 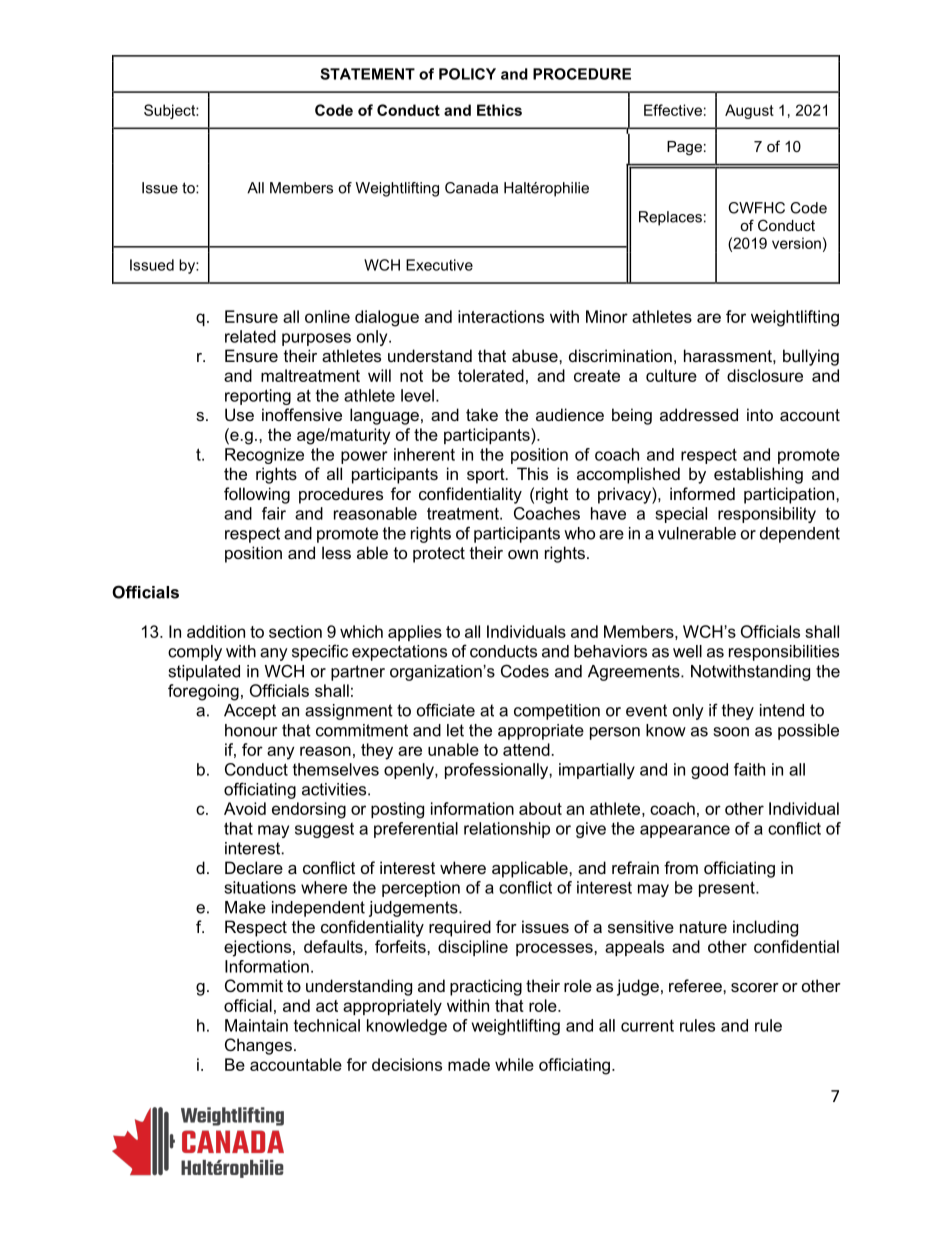 What do you see at coordinates (367, 74) in the page?
I see `STATEMENT` at bounding box center [367, 74].
